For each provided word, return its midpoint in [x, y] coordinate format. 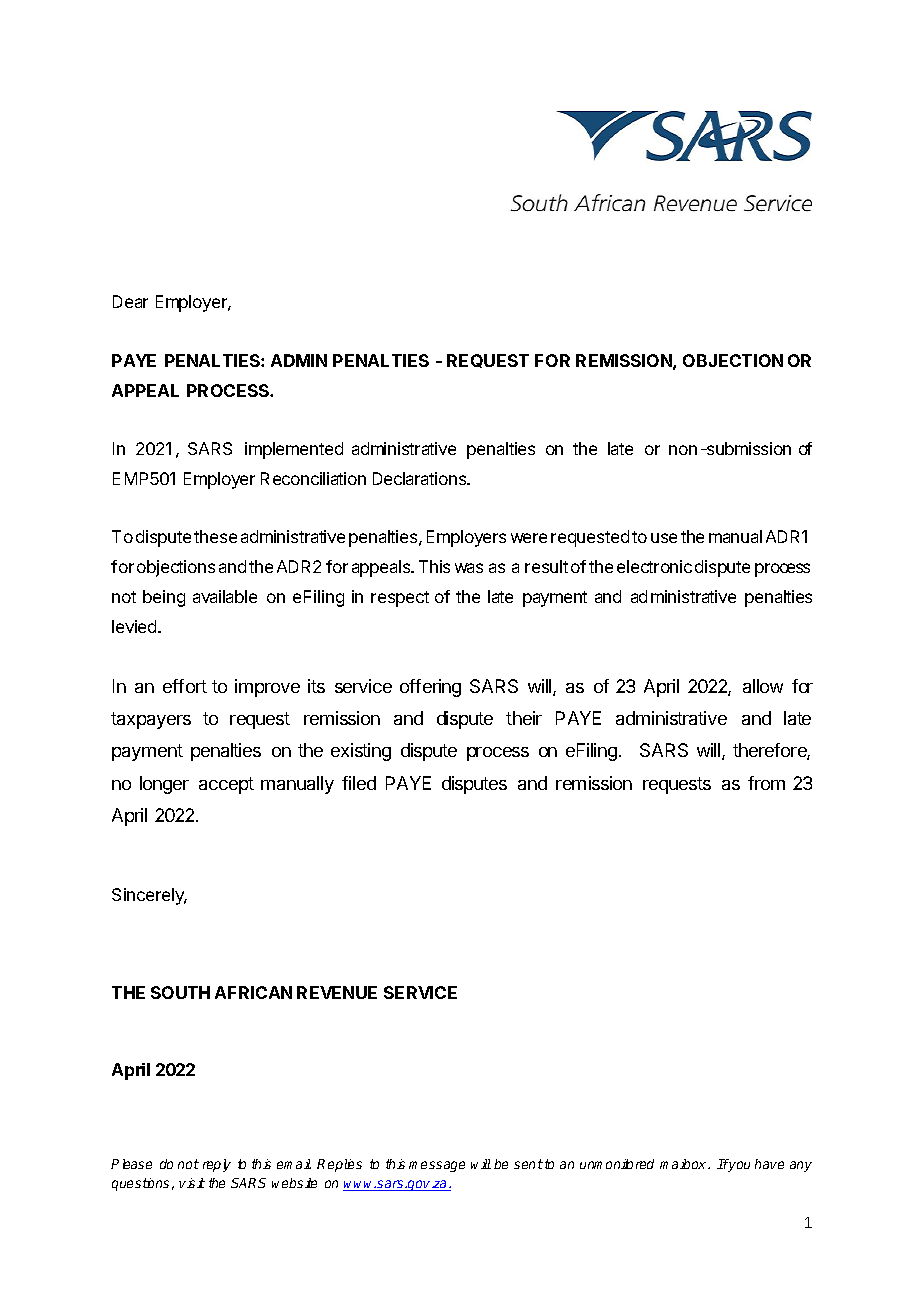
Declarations [421, 478]
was [469, 568]
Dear [130, 301]
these [215, 536]
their [524, 718]
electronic [654, 566]
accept [226, 785]
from [766, 783]
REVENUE [337, 992]
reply [217, 1165]
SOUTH [180, 992]
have [769, 1164]
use [664, 538]
